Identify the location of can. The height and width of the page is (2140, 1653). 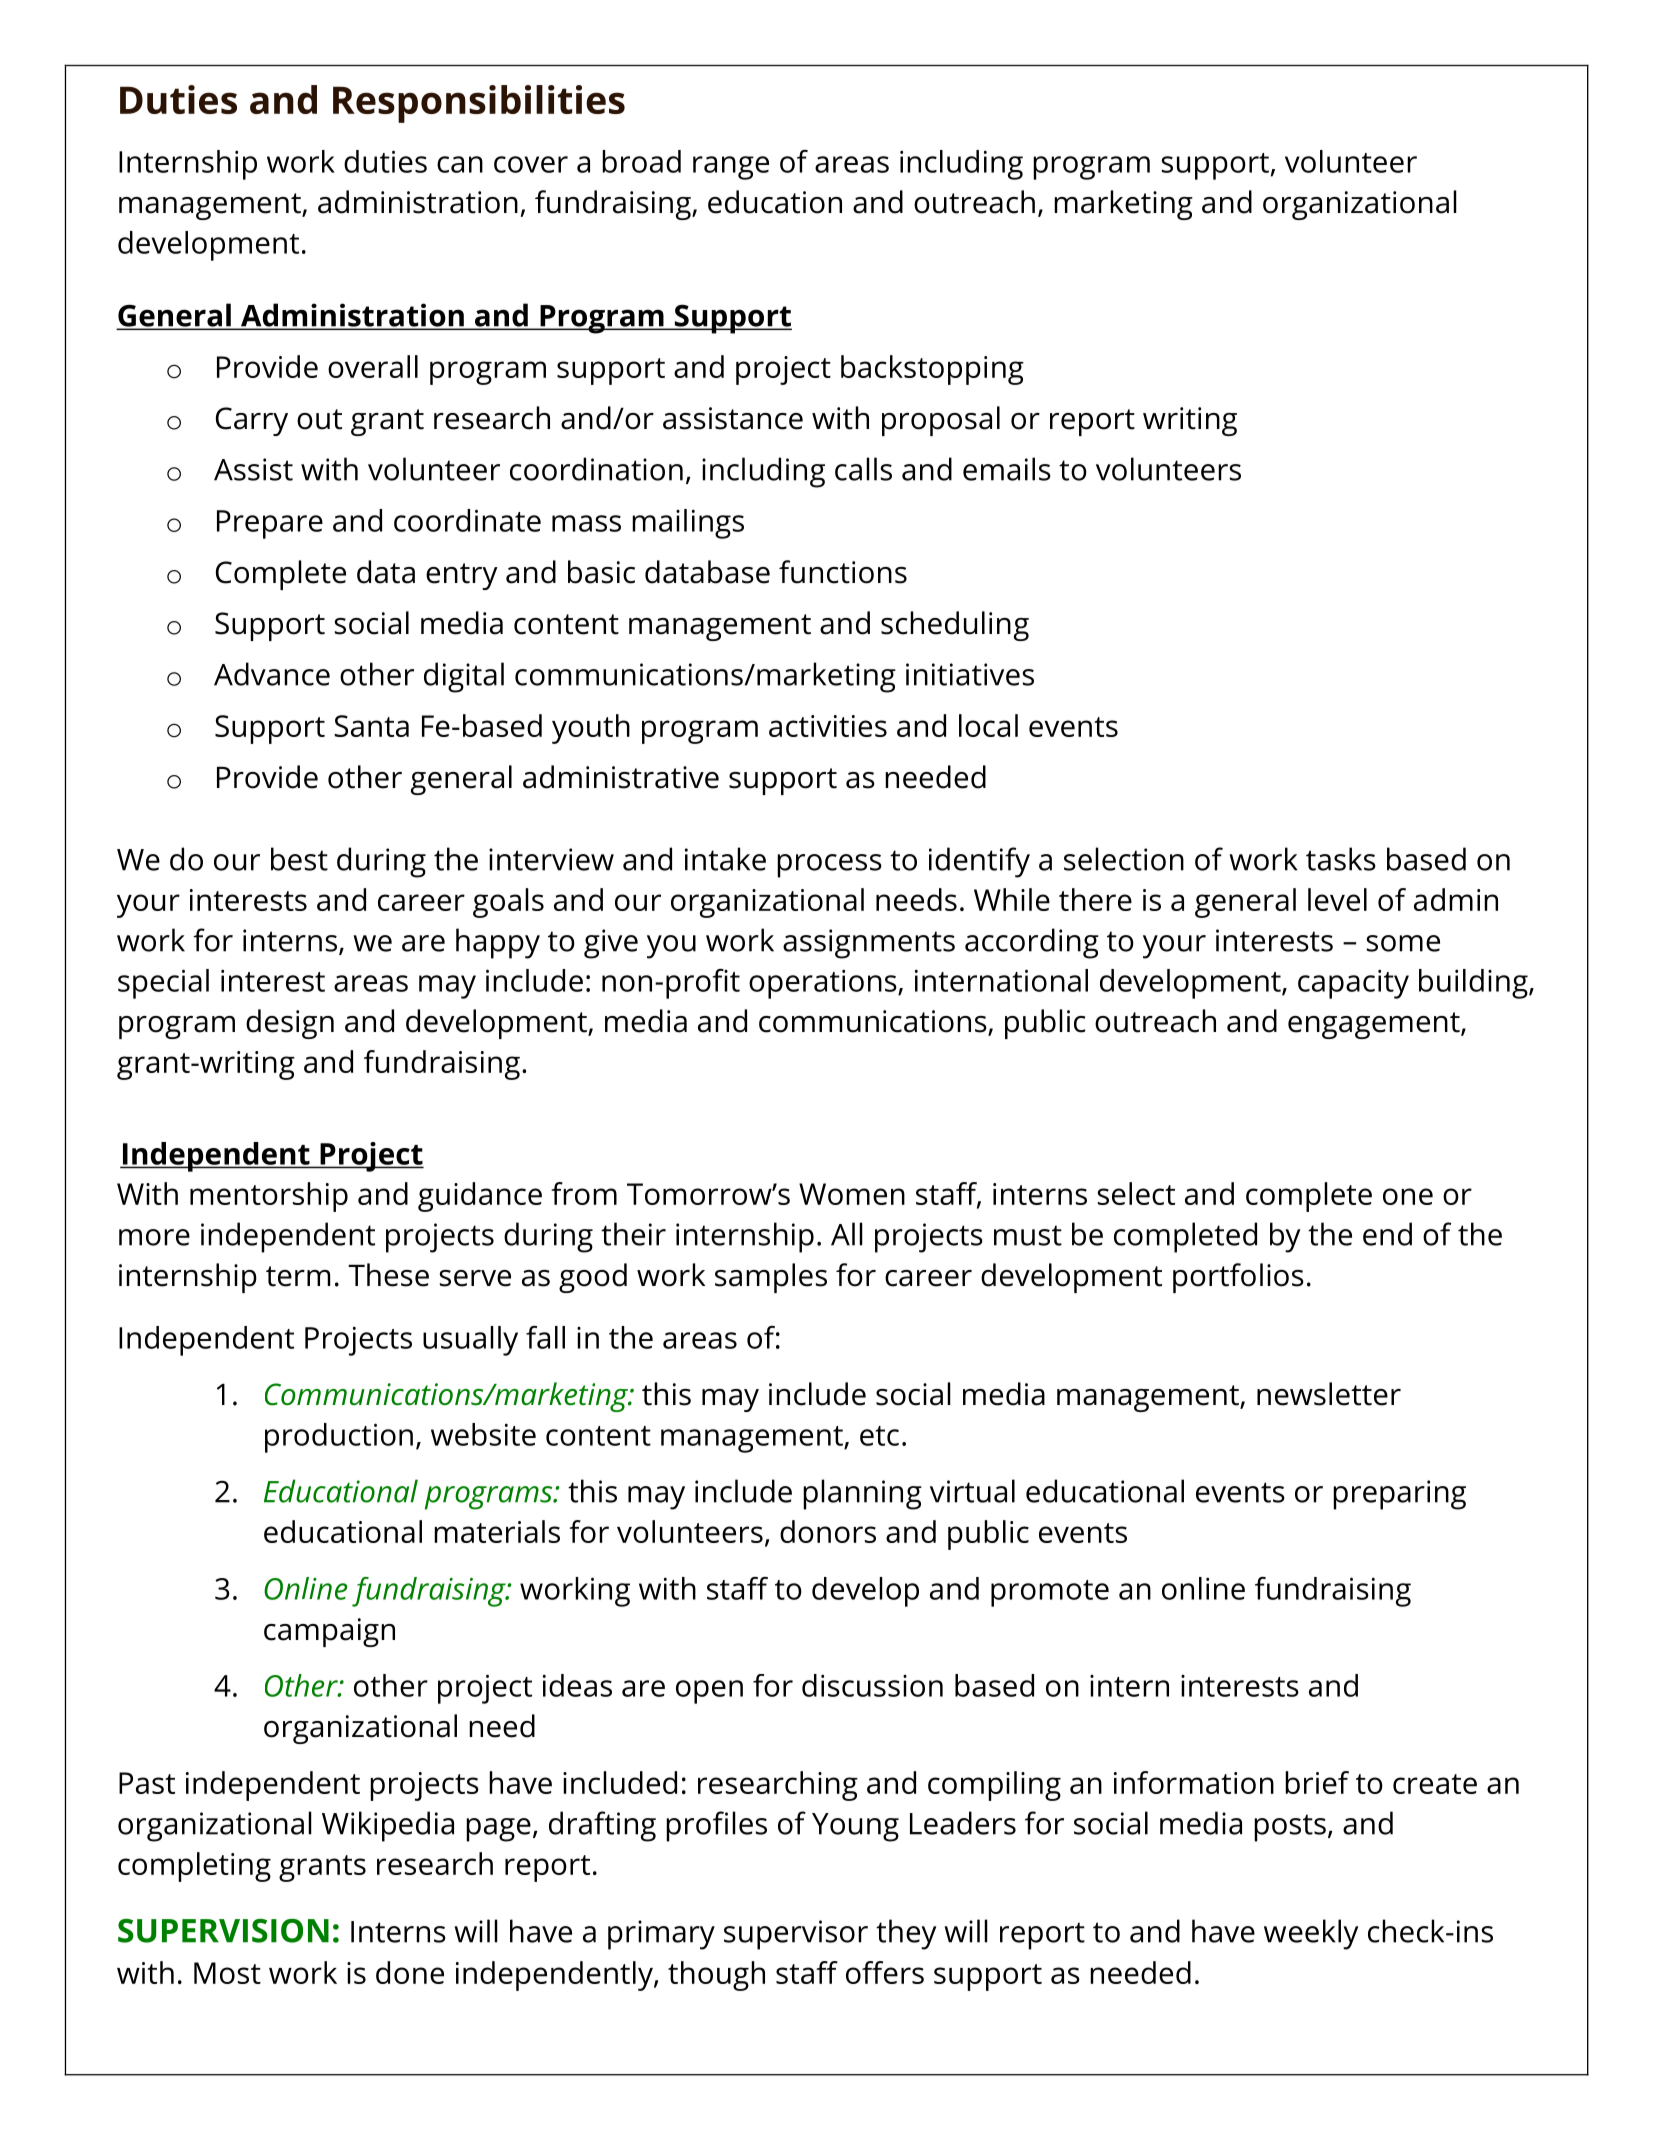
(460, 164).
